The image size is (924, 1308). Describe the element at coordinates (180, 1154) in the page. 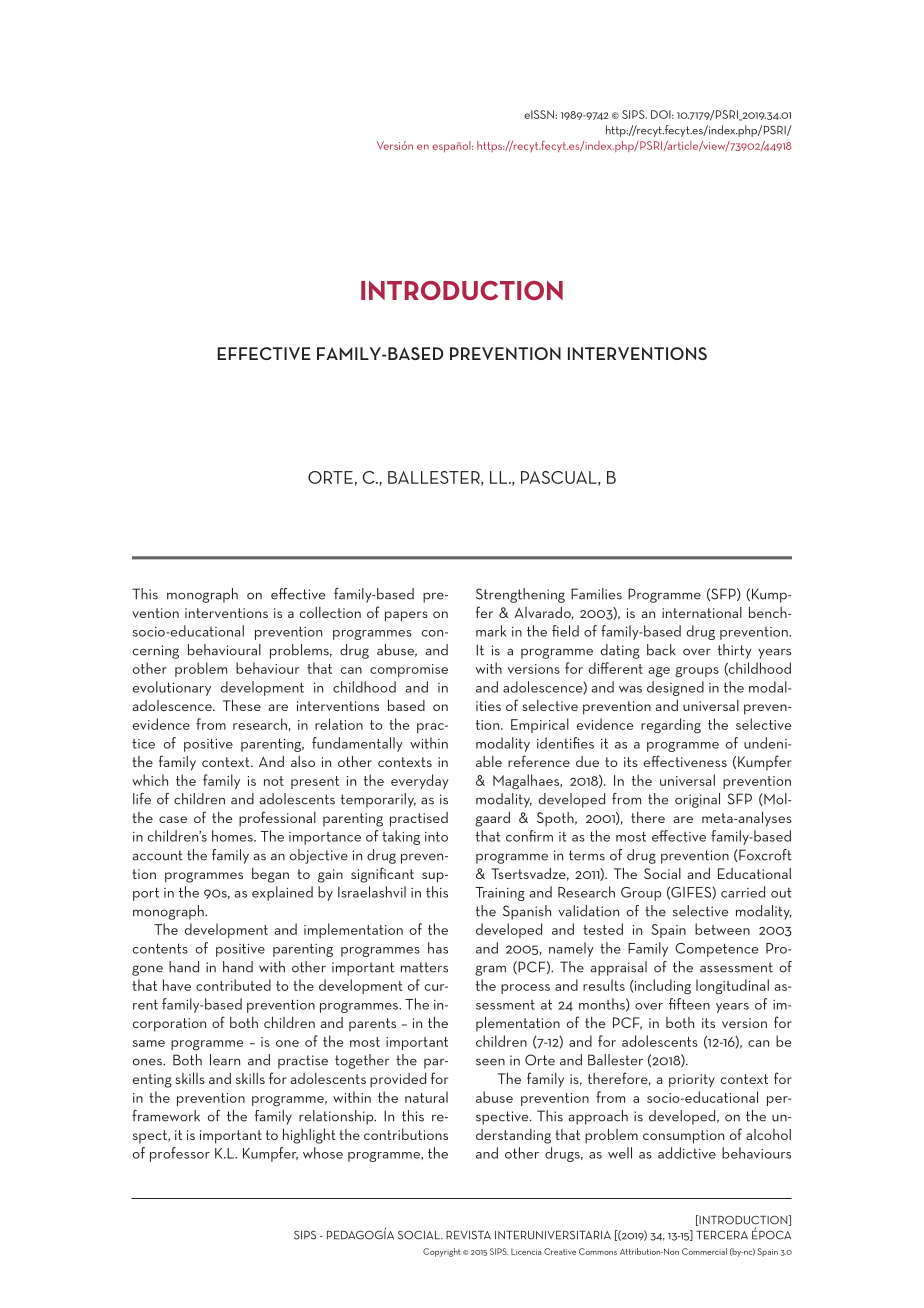

I see `professor` at that location.
